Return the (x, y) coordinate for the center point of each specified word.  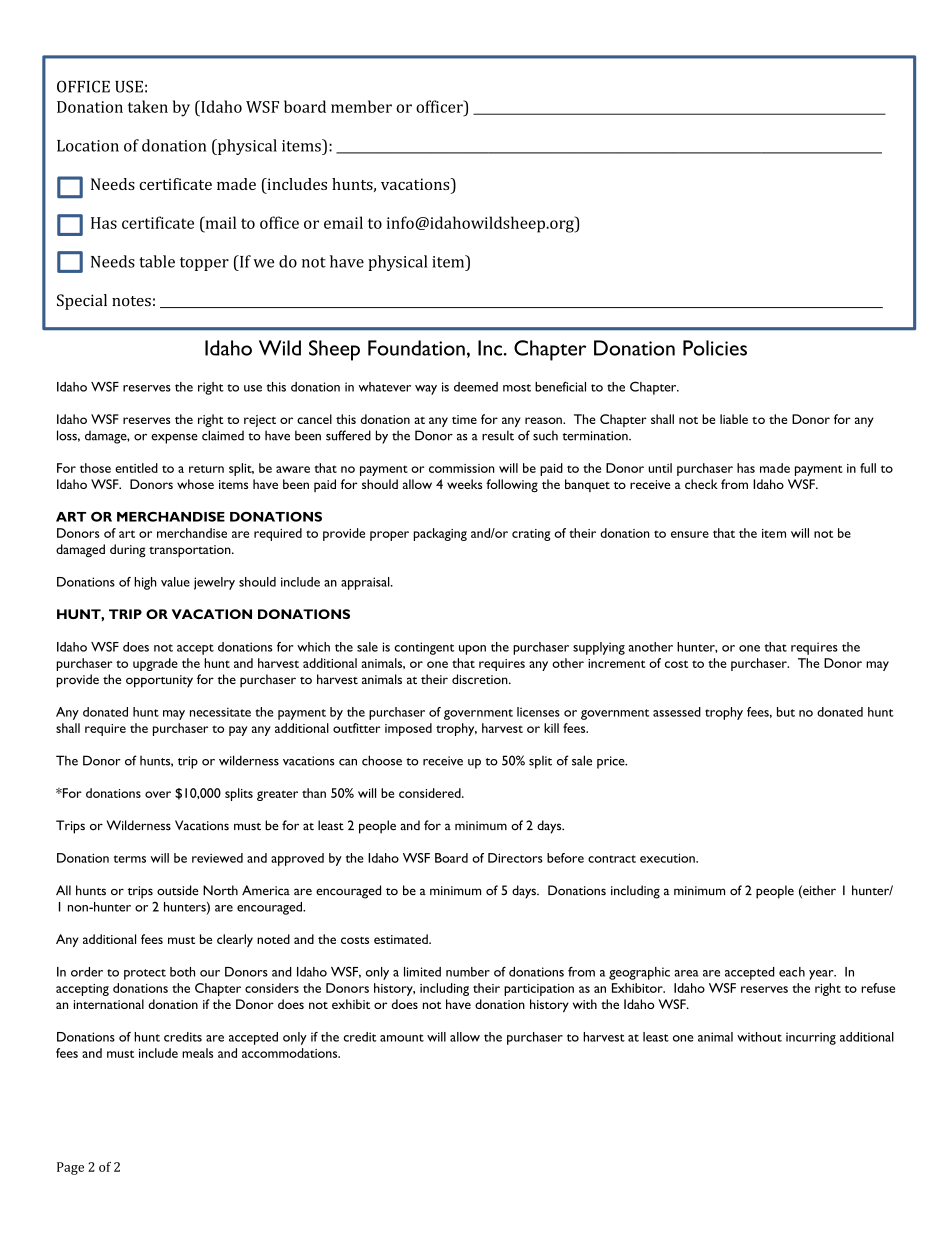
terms (129, 859)
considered (431, 793)
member (361, 106)
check (701, 484)
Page (70, 1168)
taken (148, 106)
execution (668, 858)
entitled (136, 468)
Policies (715, 348)
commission (462, 468)
